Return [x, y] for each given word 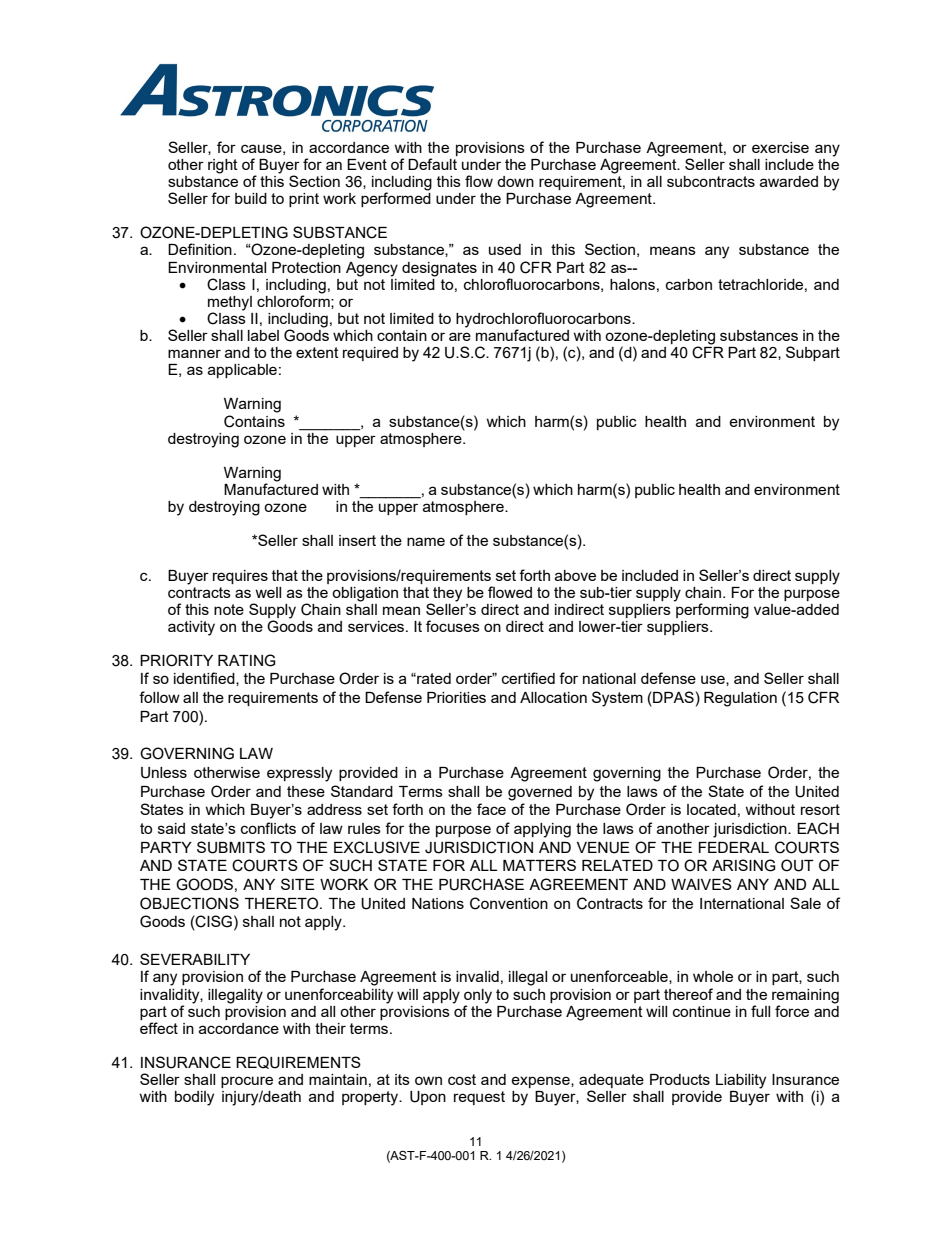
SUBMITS [231, 847]
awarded [789, 181]
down [515, 181]
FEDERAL [733, 847]
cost [462, 1079]
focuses [453, 626]
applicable [242, 371]
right [223, 166]
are [460, 336]
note [229, 609]
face [491, 809]
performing [711, 610]
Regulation [740, 699]
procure [247, 1083]
